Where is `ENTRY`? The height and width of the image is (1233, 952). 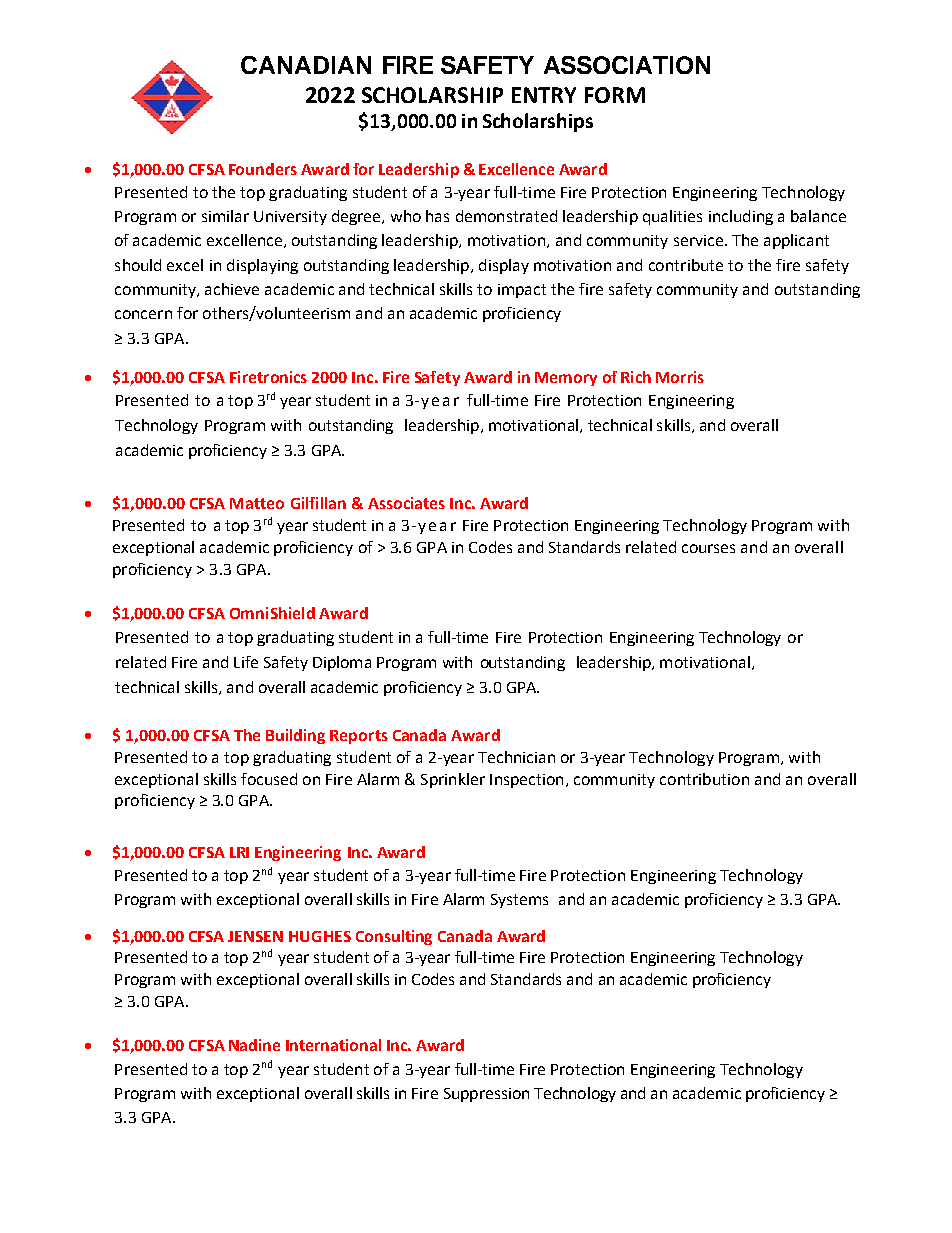
ENTRY is located at coordinates (544, 95).
